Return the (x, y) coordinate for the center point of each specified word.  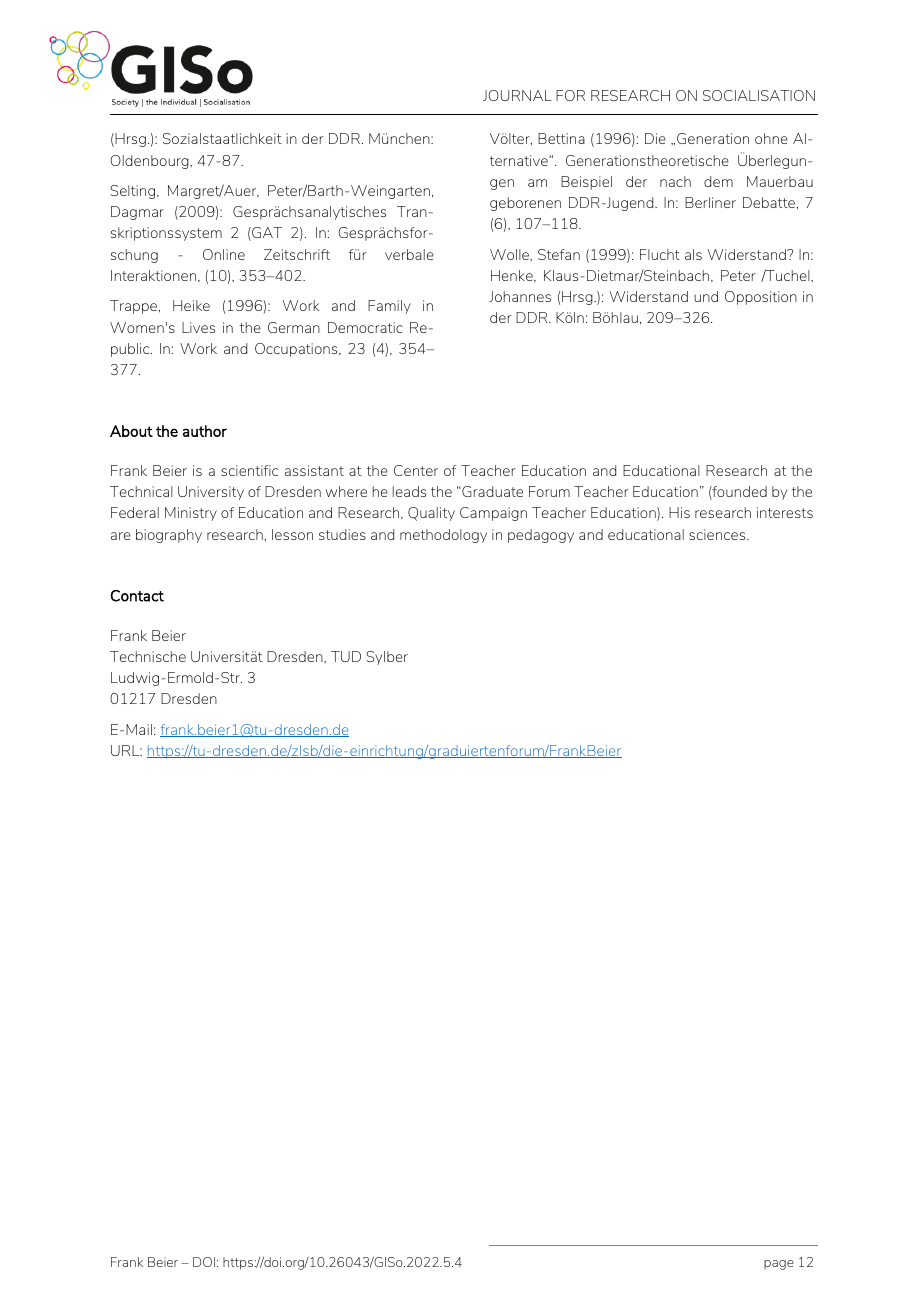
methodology (443, 536)
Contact (137, 596)
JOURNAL (517, 95)
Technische (148, 656)
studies (342, 534)
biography (169, 536)
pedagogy (541, 536)
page (779, 1265)
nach (675, 181)
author (205, 431)
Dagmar (137, 213)
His (679, 512)
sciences (718, 534)
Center (416, 470)
